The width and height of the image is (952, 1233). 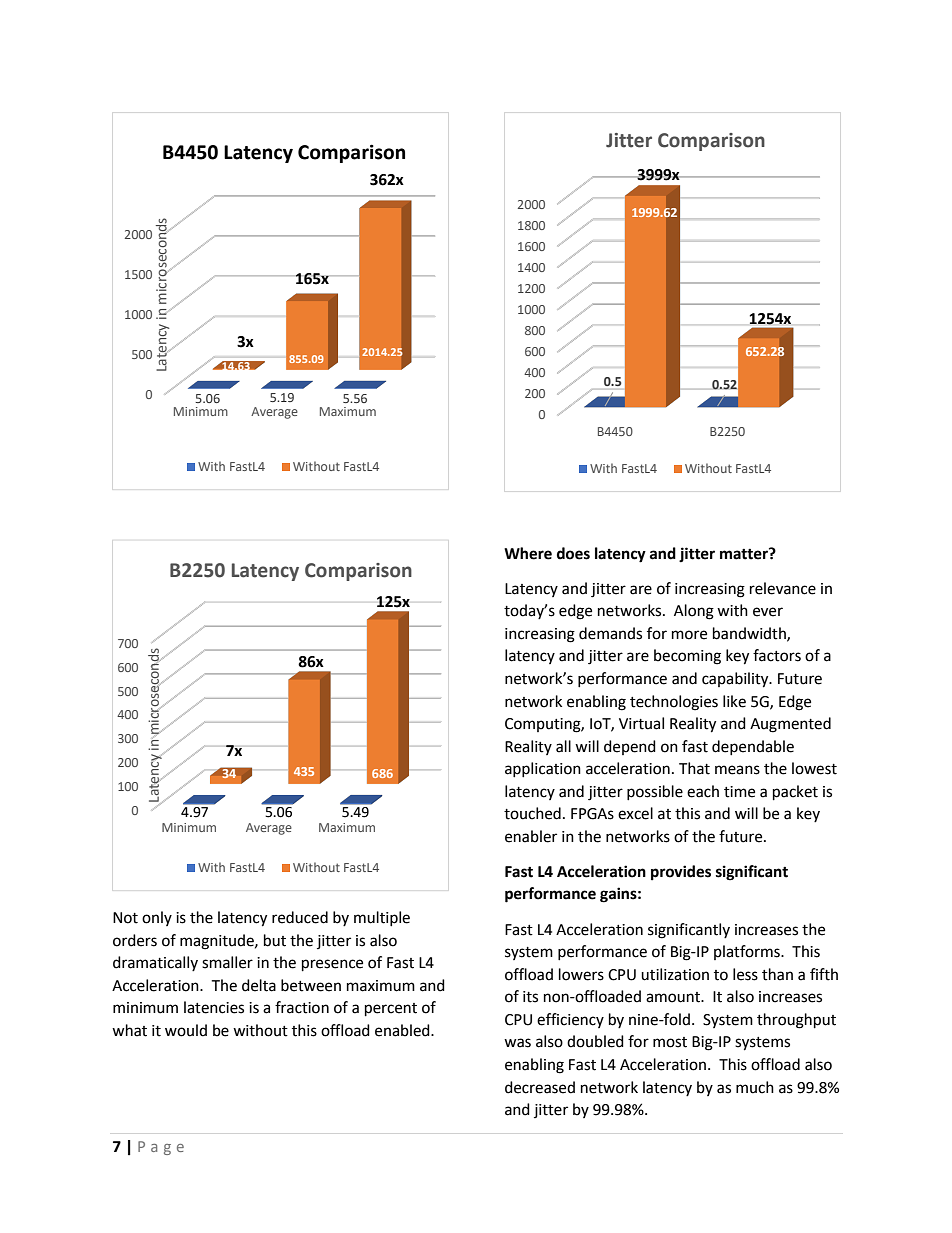 What do you see at coordinates (745, 974) in the image?
I see `less` at bounding box center [745, 974].
